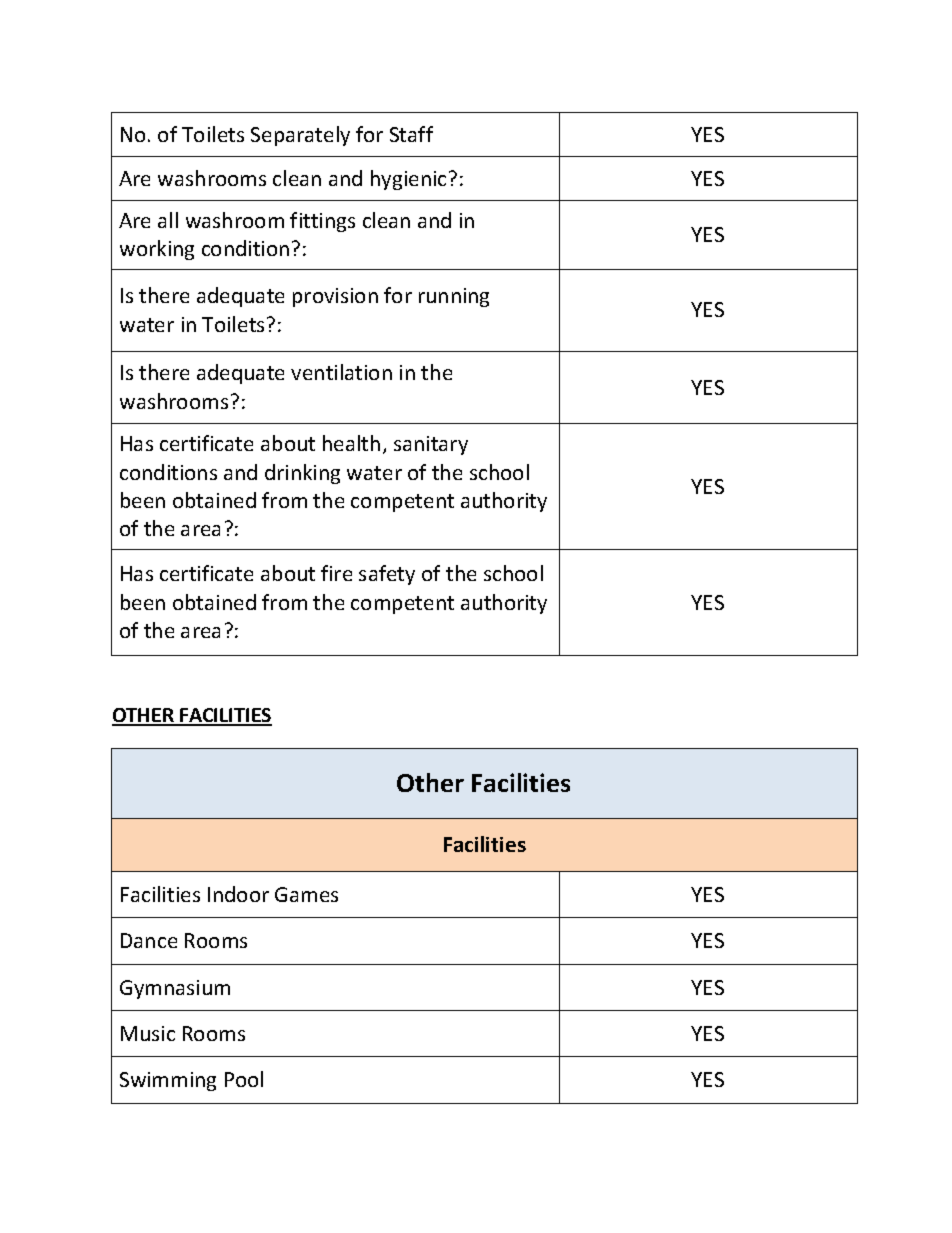  I want to click on Swimming, so click(168, 1081).
